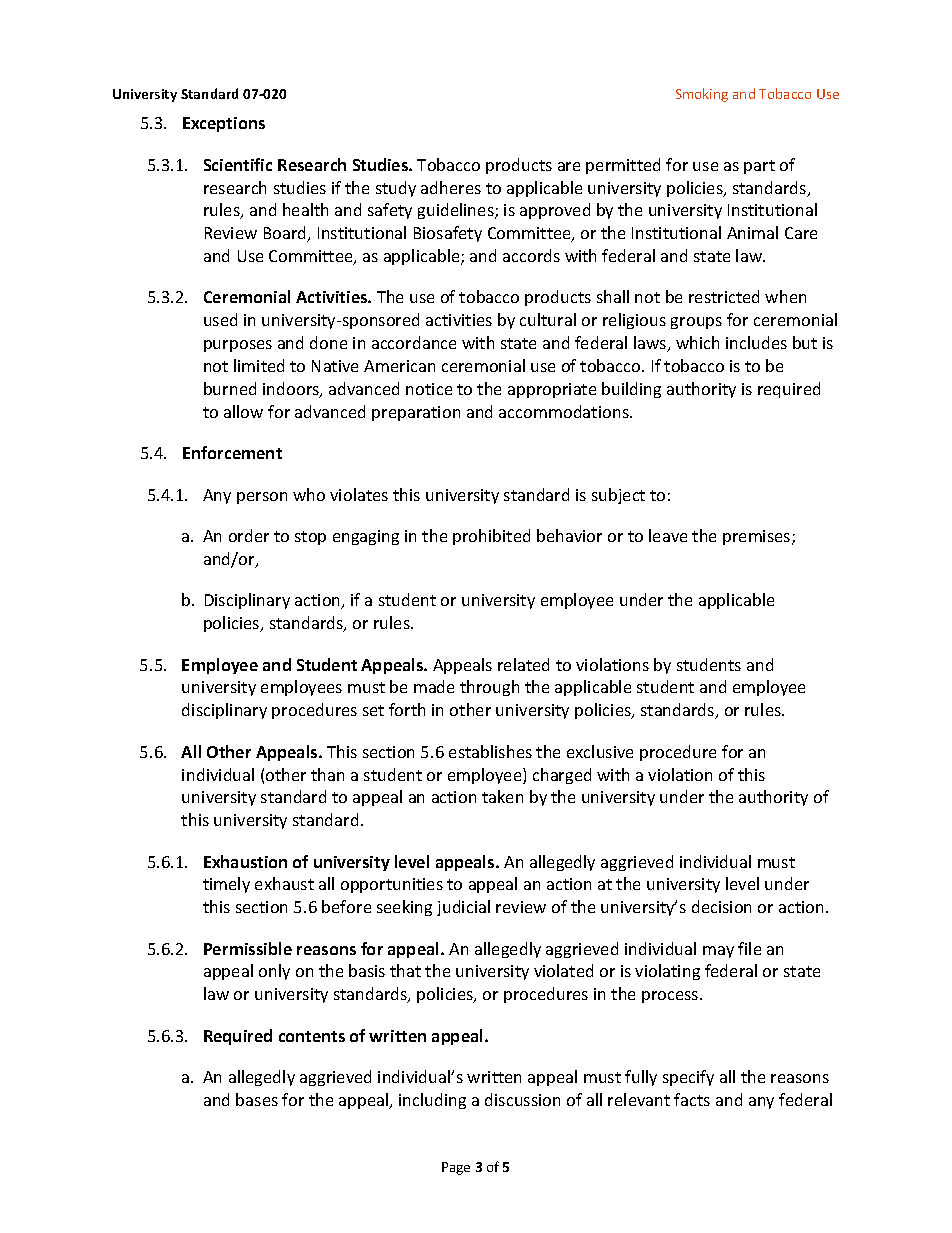 This screenshot has height=1233, width=952. What do you see at coordinates (238, 164) in the screenshot?
I see `Scientific` at bounding box center [238, 164].
